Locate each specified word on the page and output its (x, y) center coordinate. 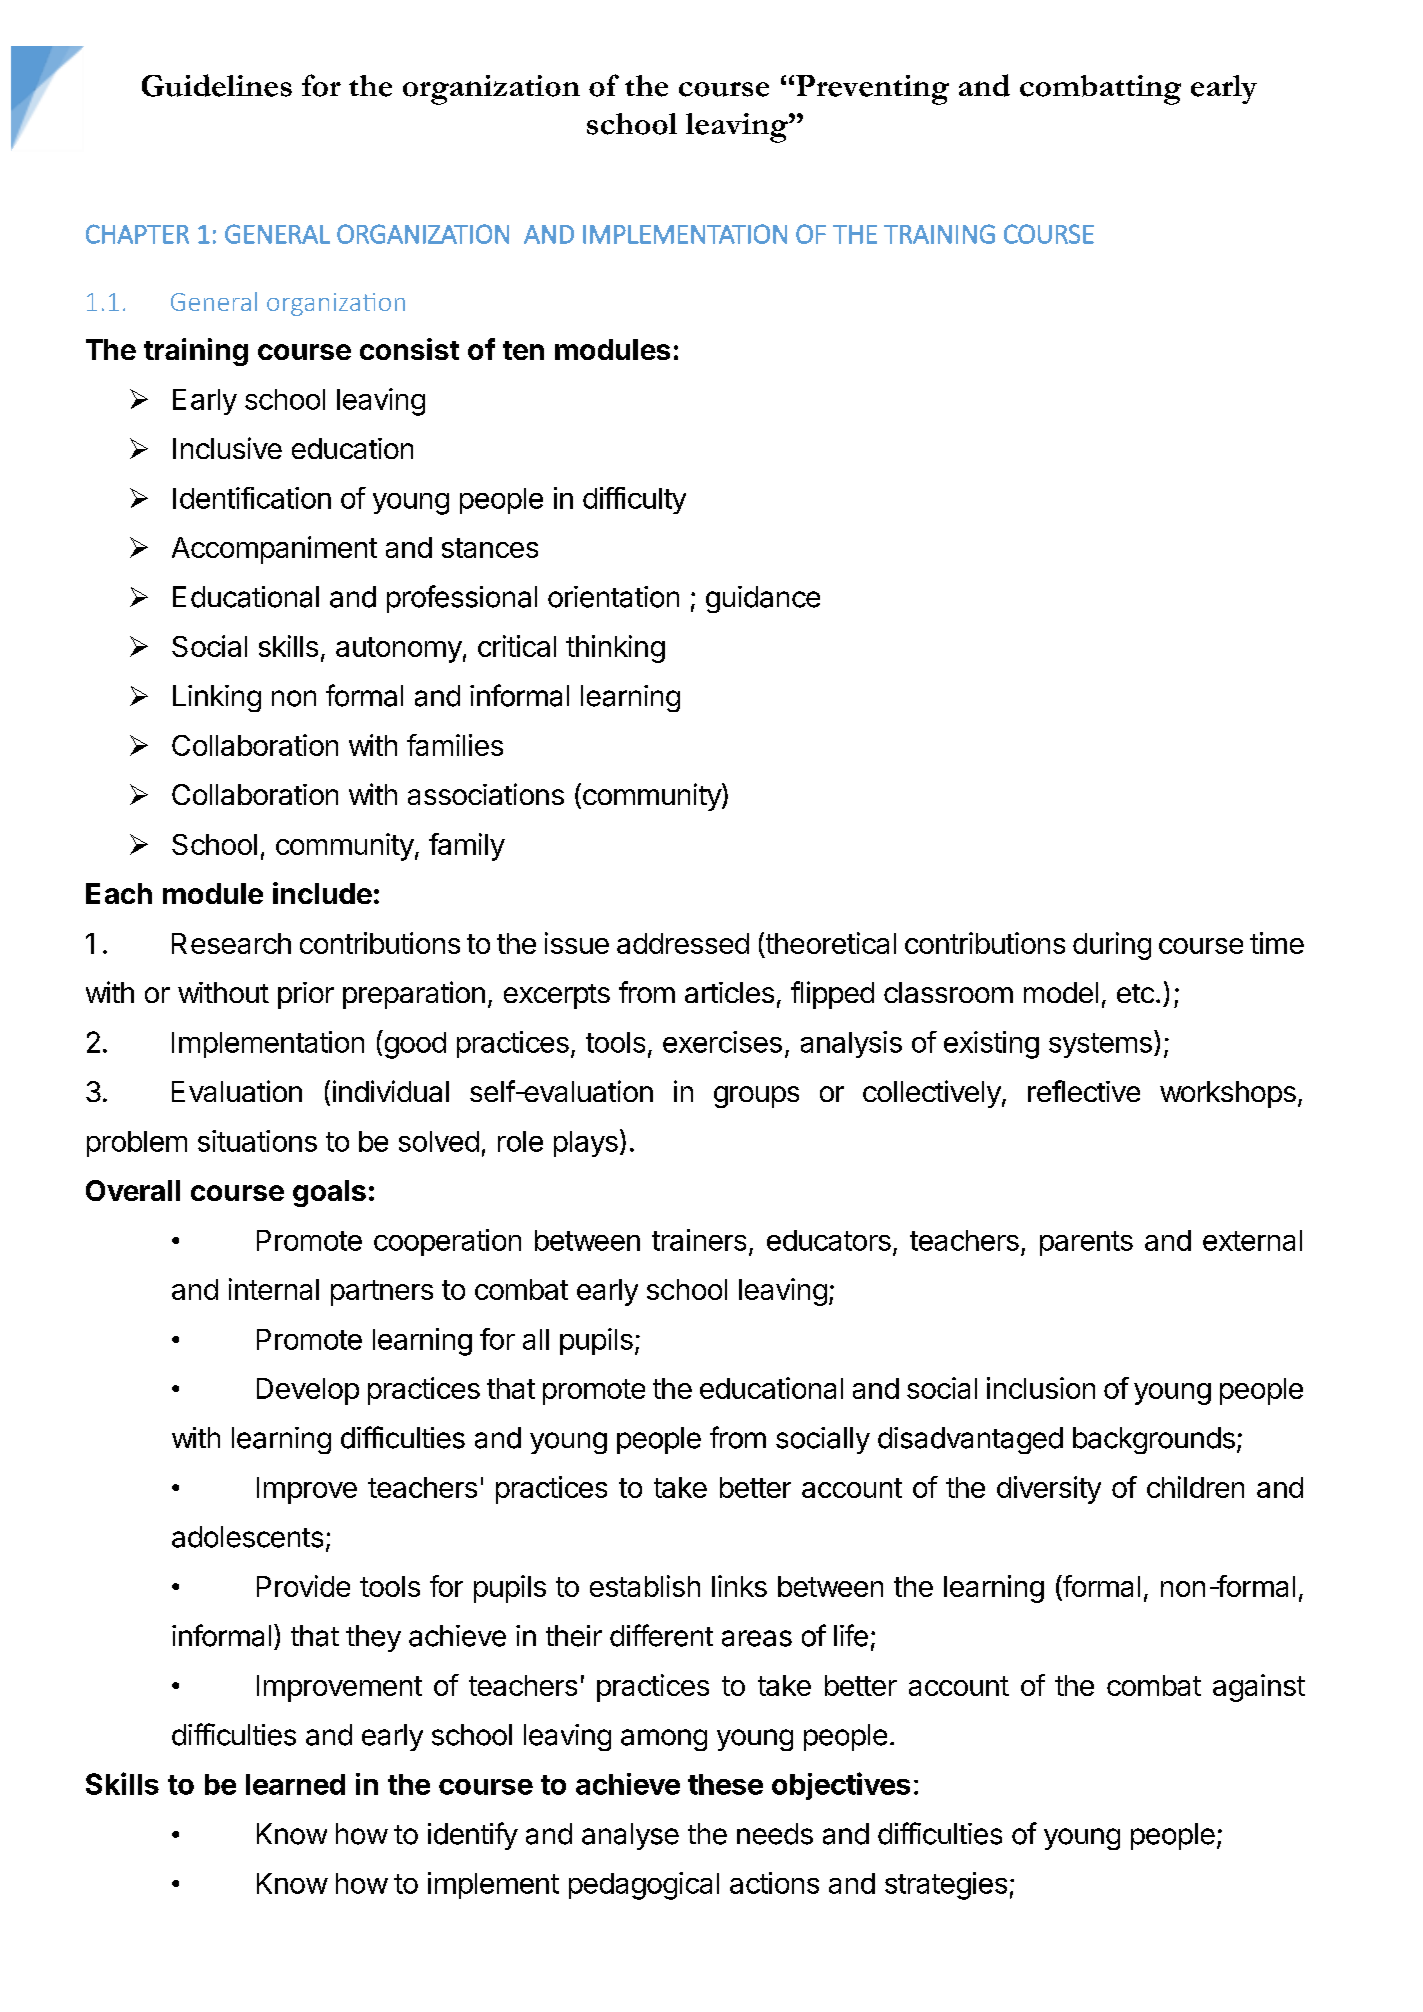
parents (1086, 1243)
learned (295, 1784)
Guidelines (217, 85)
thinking (615, 649)
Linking (217, 698)
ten (523, 350)
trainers (699, 1240)
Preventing (872, 90)
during (1112, 946)
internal (274, 1289)
